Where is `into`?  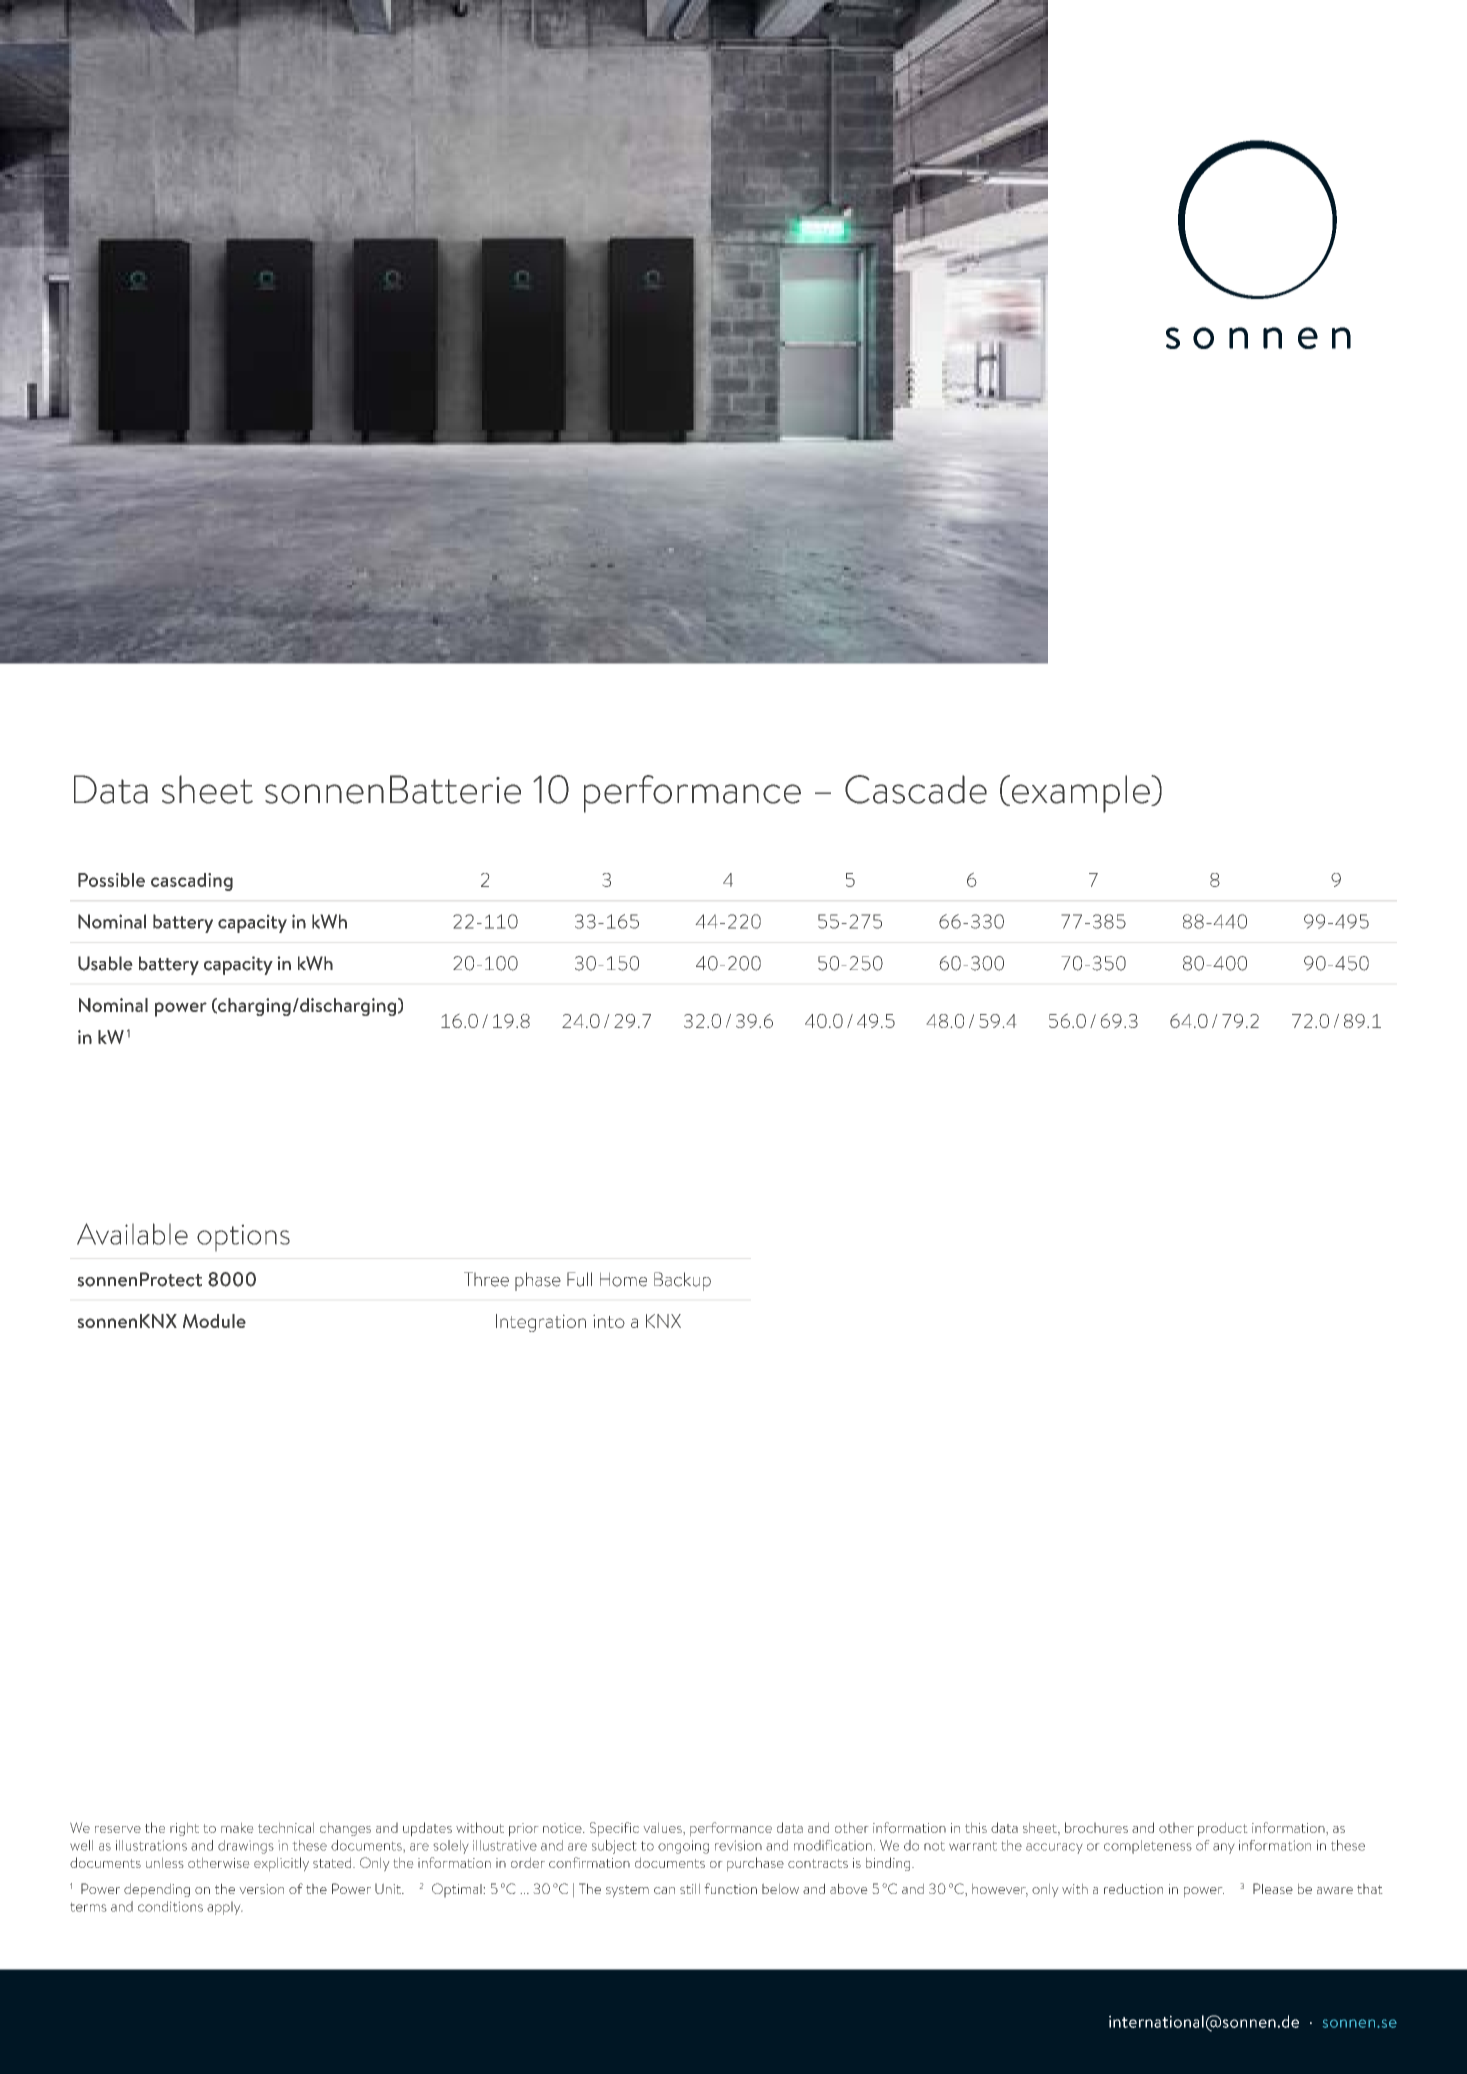
into is located at coordinates (609, 1321).
